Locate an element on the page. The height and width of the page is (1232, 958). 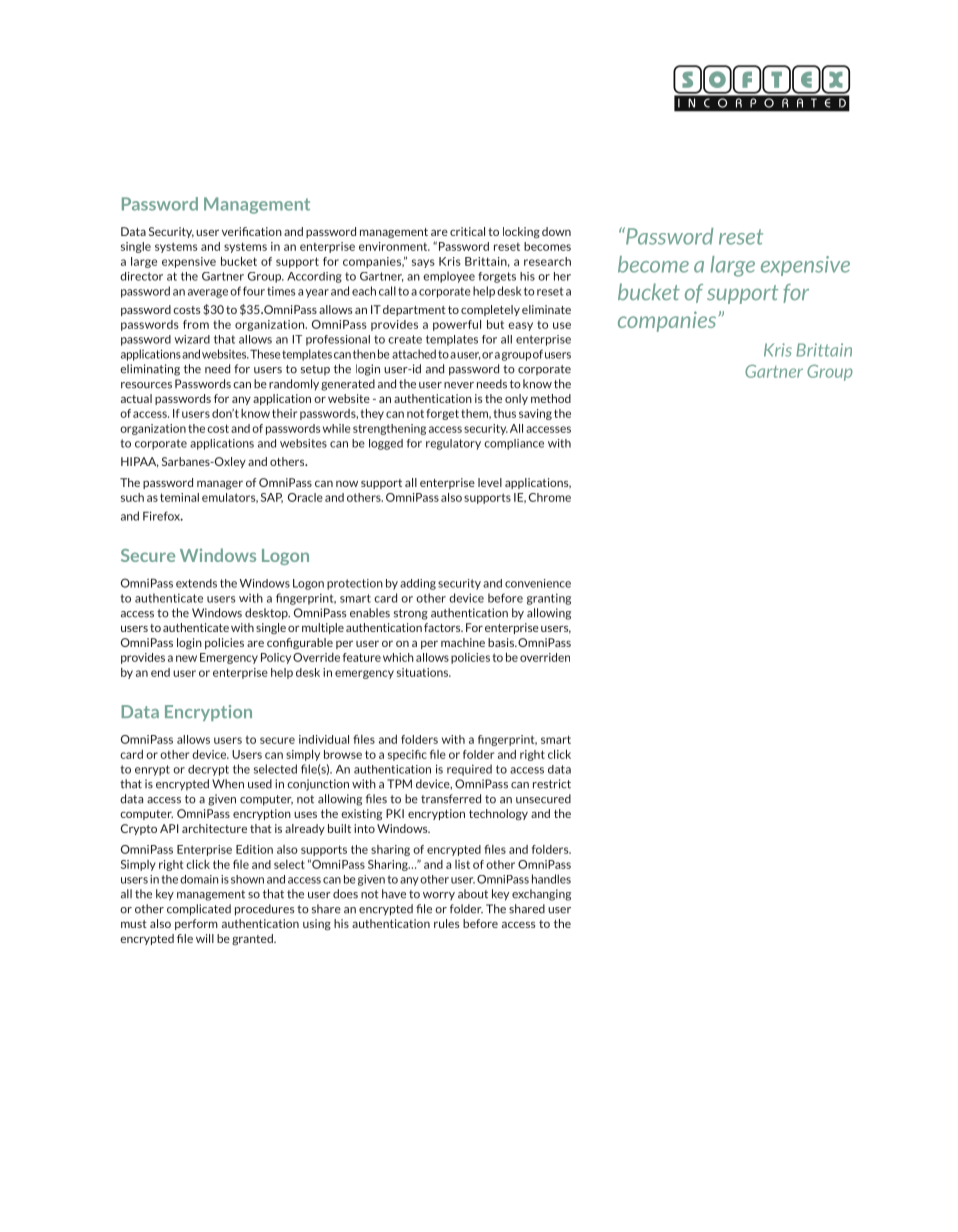
According is located at coordinates (314, 277).
